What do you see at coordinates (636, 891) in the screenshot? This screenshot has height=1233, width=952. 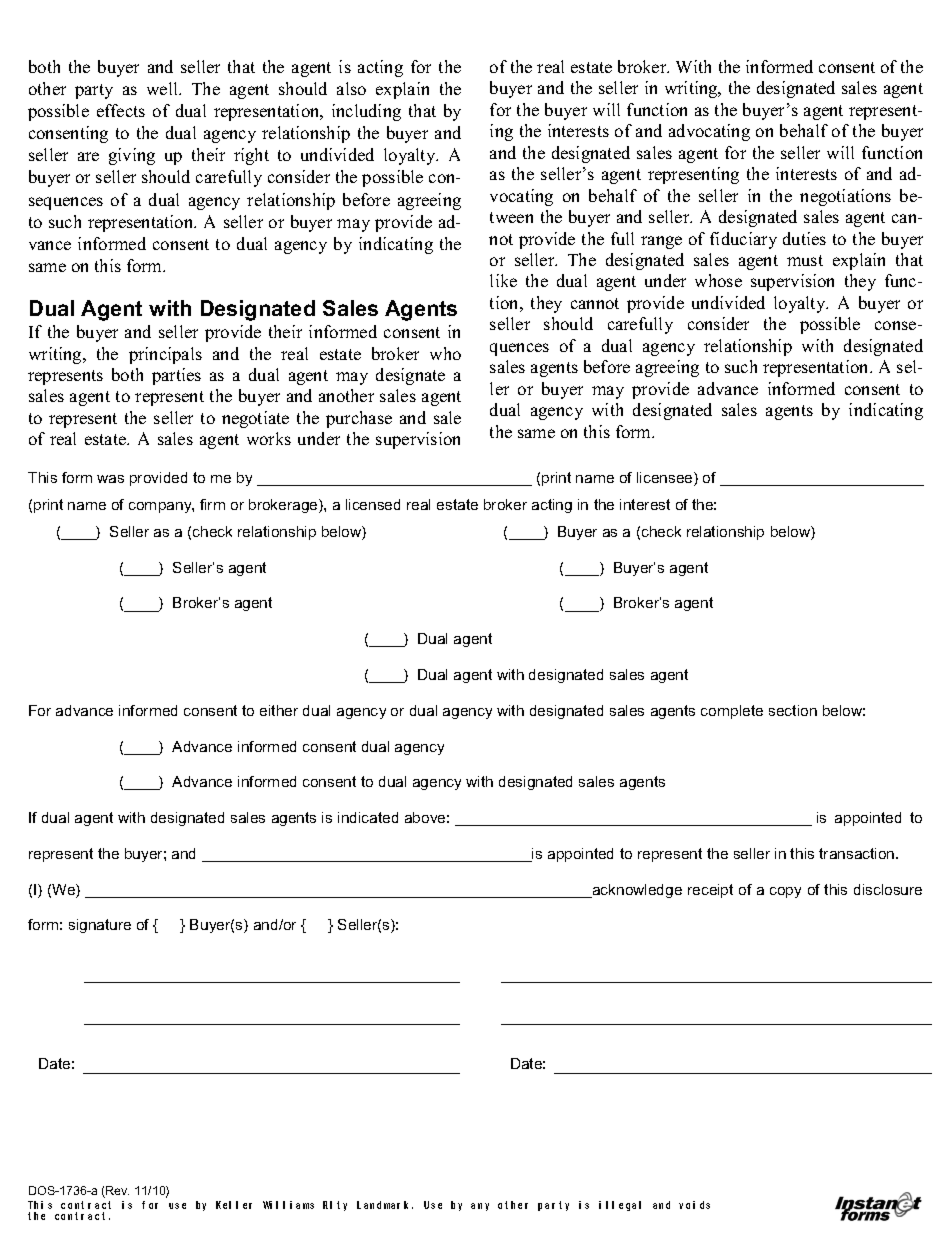 I see `acknowledge` at bounding box center [636, 891].
